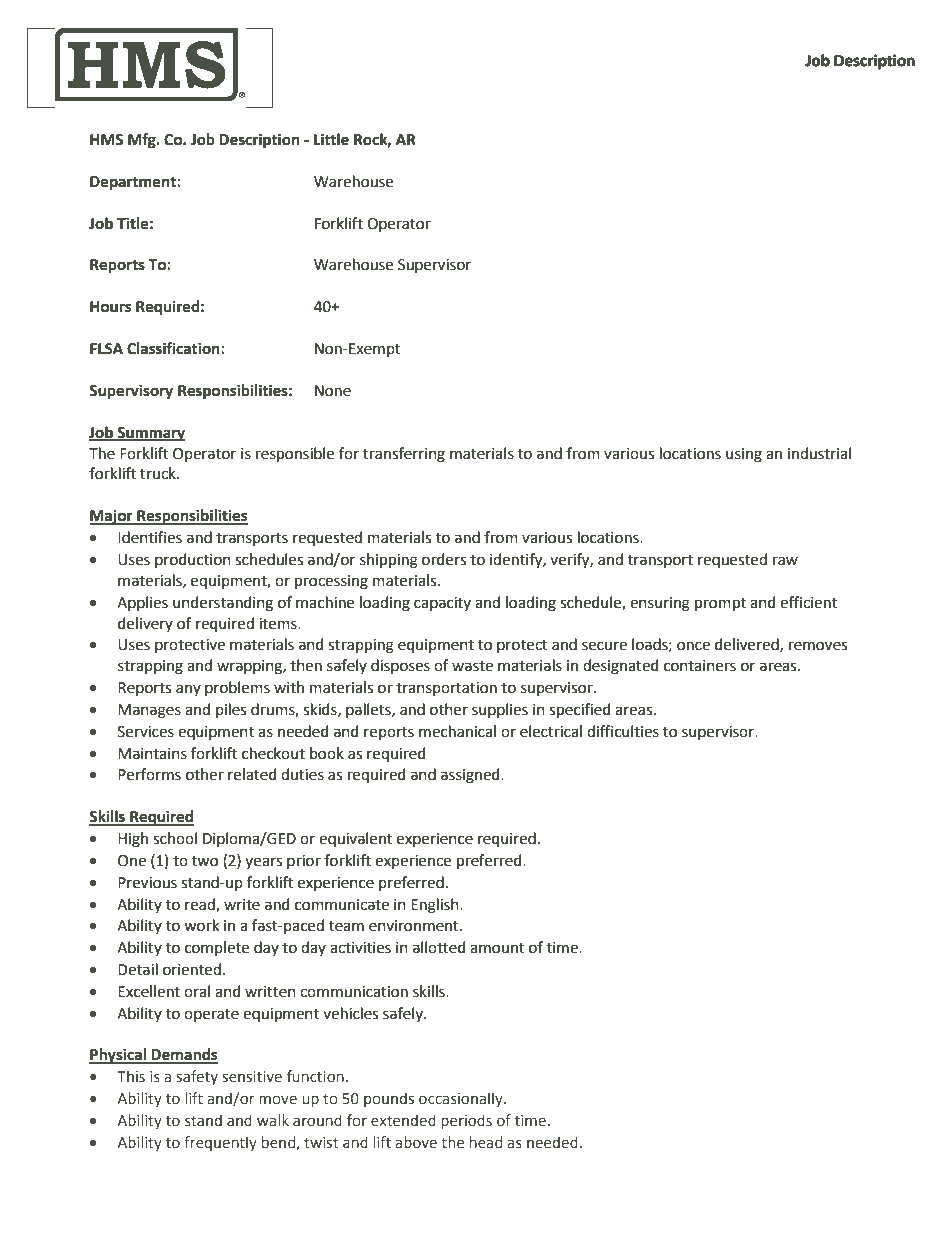 This page has height=1233, width=952. Describe the element at coordinates (145, 624) in the page. I see `delivery` at that location.
